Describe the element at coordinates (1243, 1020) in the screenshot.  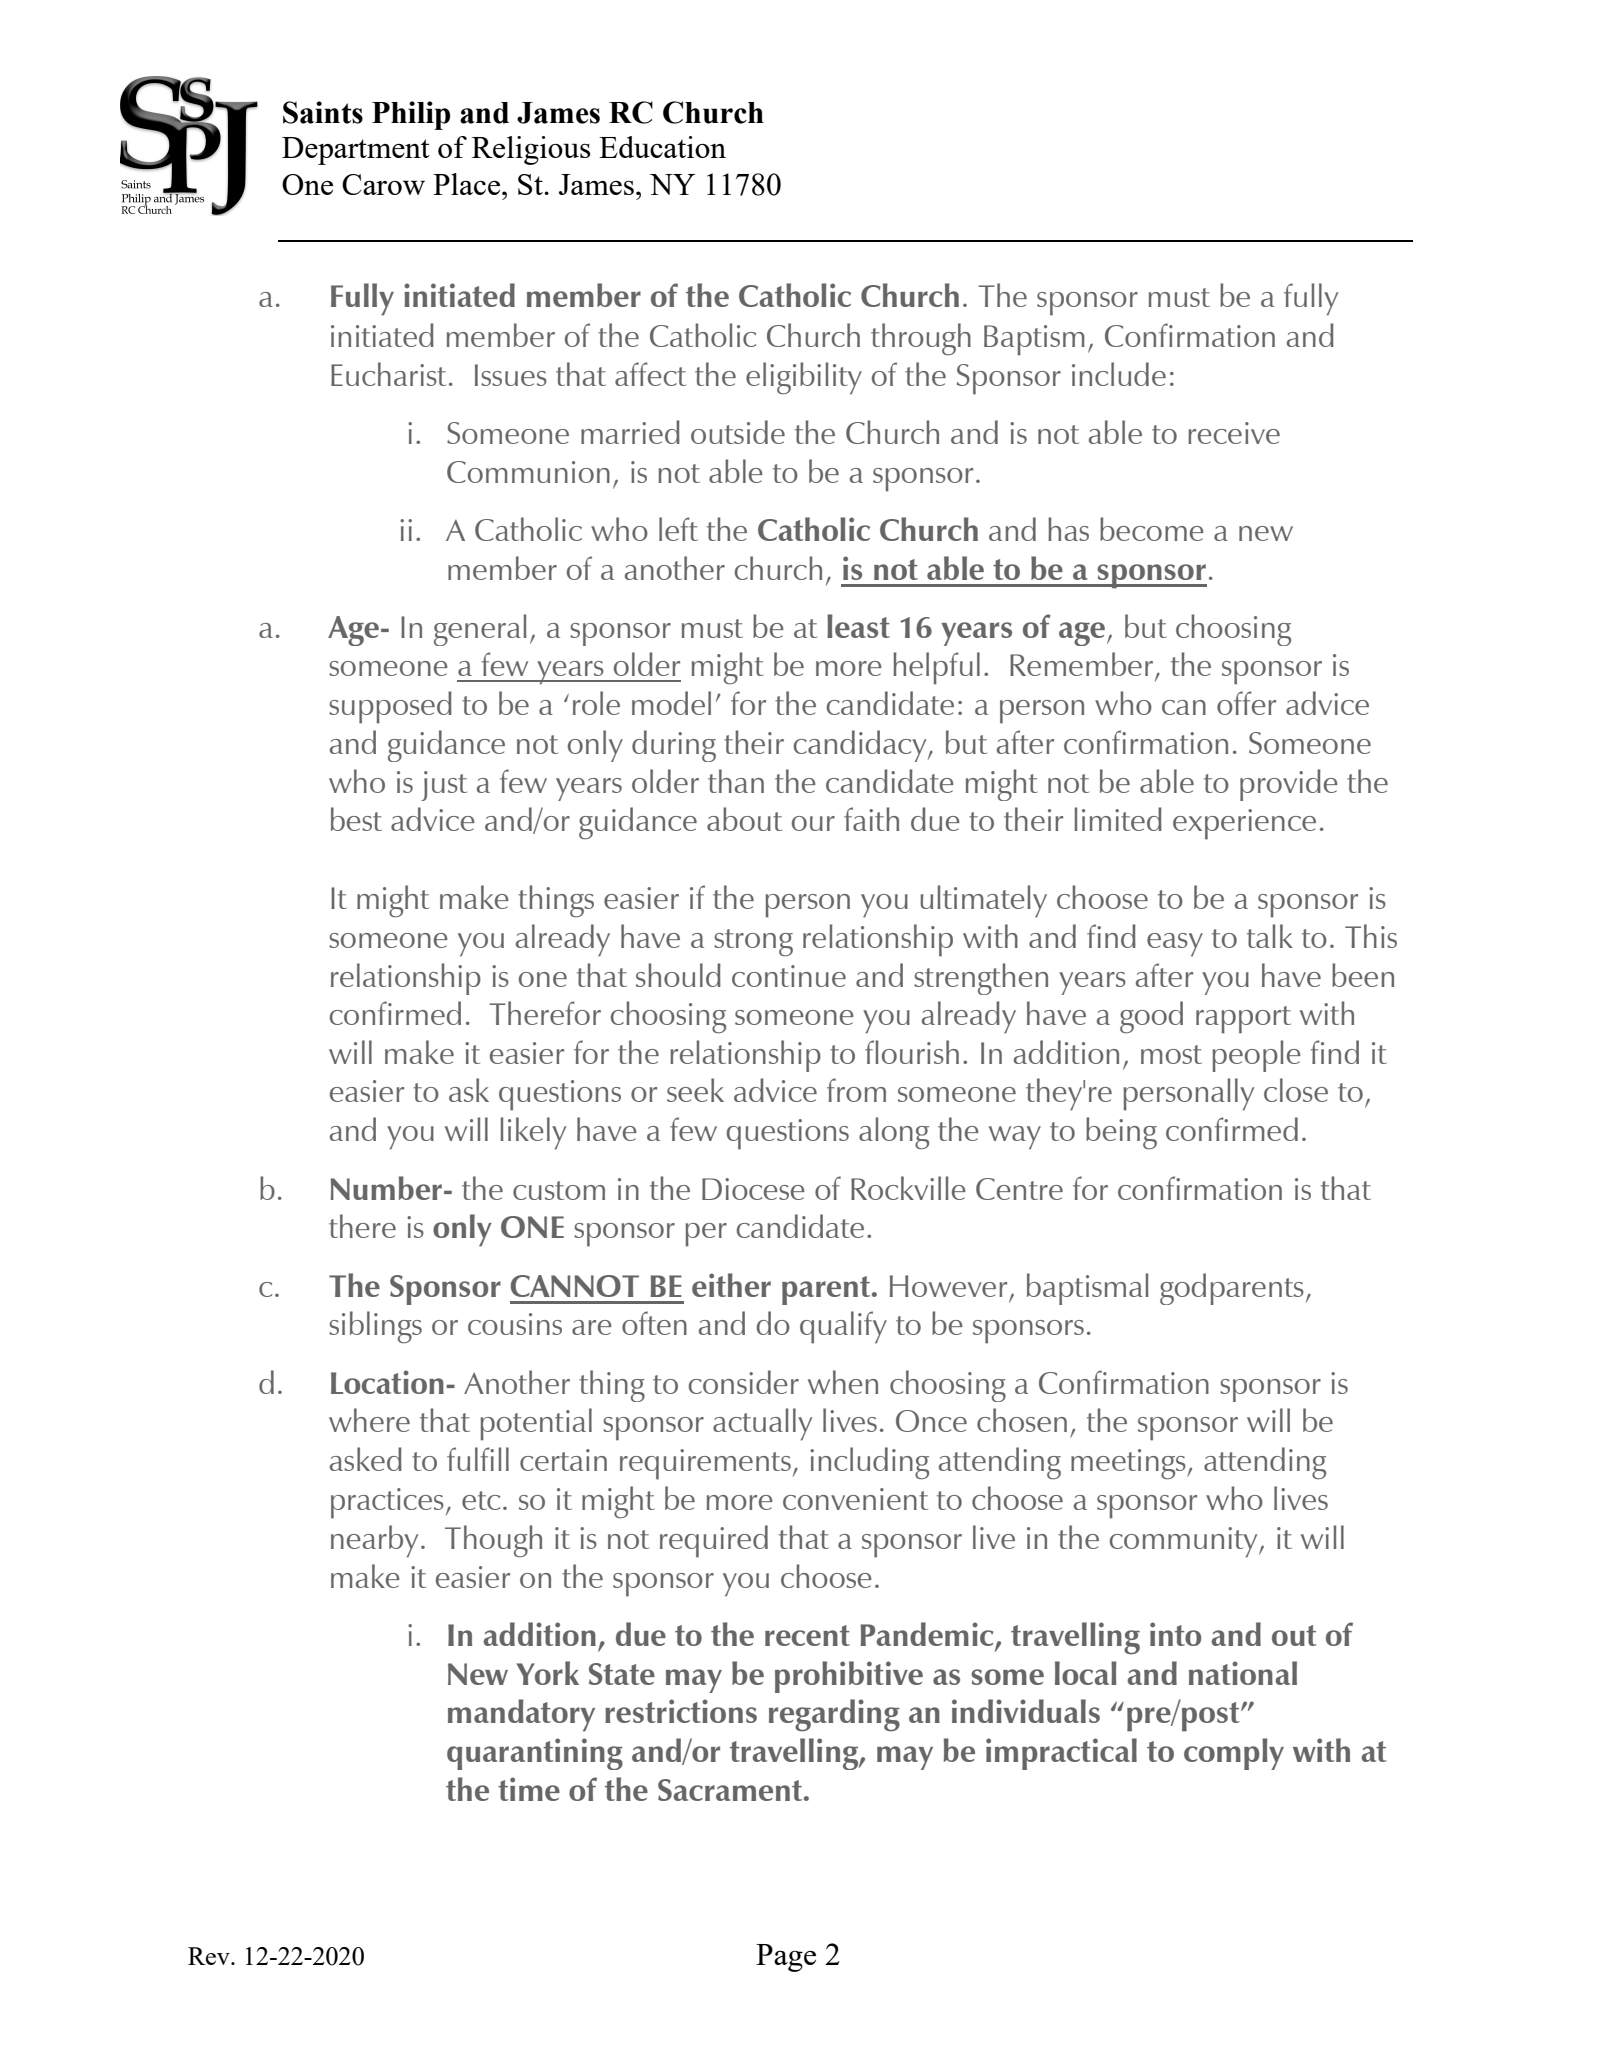
I see `rapport` at that location.
